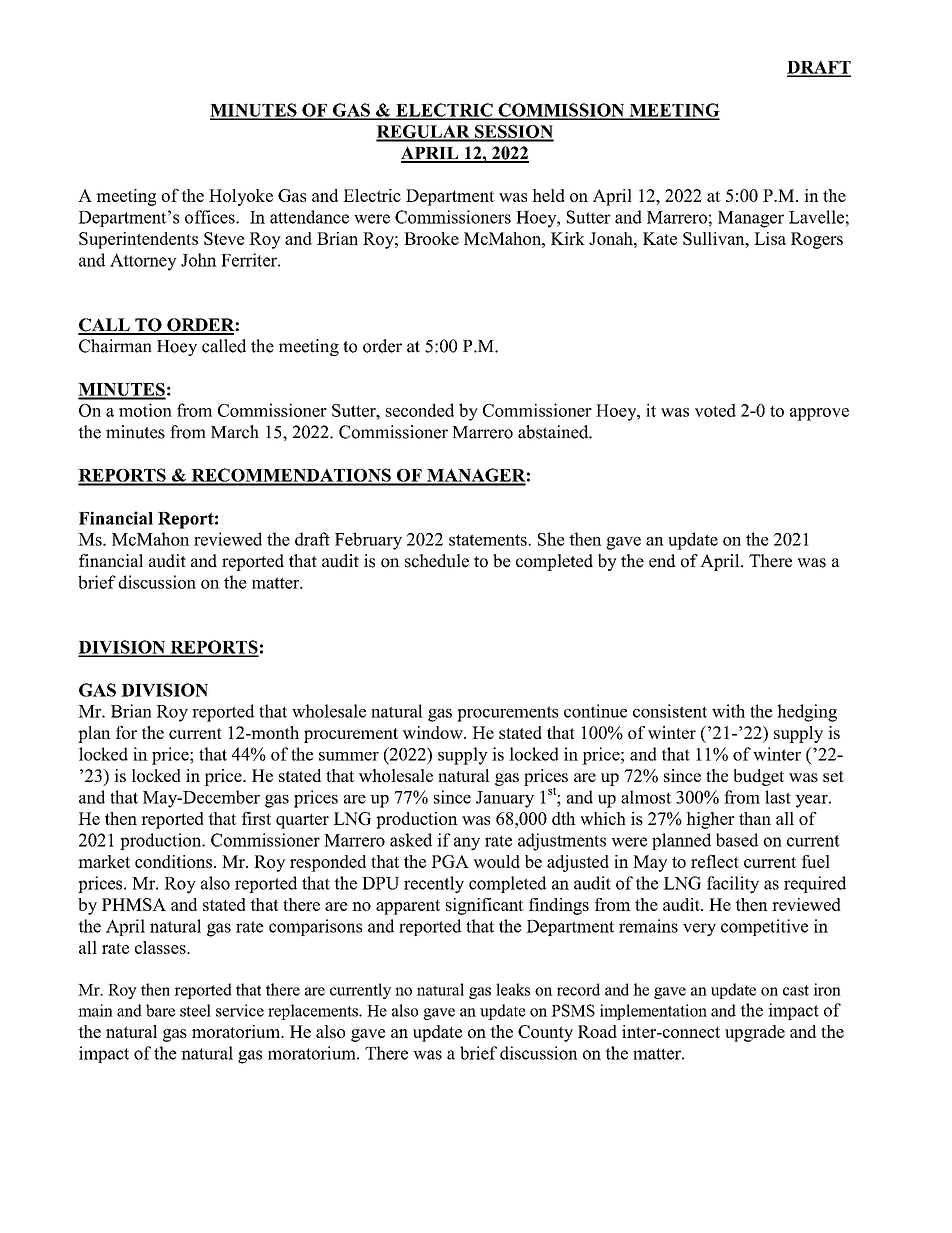 Image resolution: width=952 pixels, height=1233 pixels. Describe the element at coordinates (489, 540) in the image. I see `statements` at that location.
